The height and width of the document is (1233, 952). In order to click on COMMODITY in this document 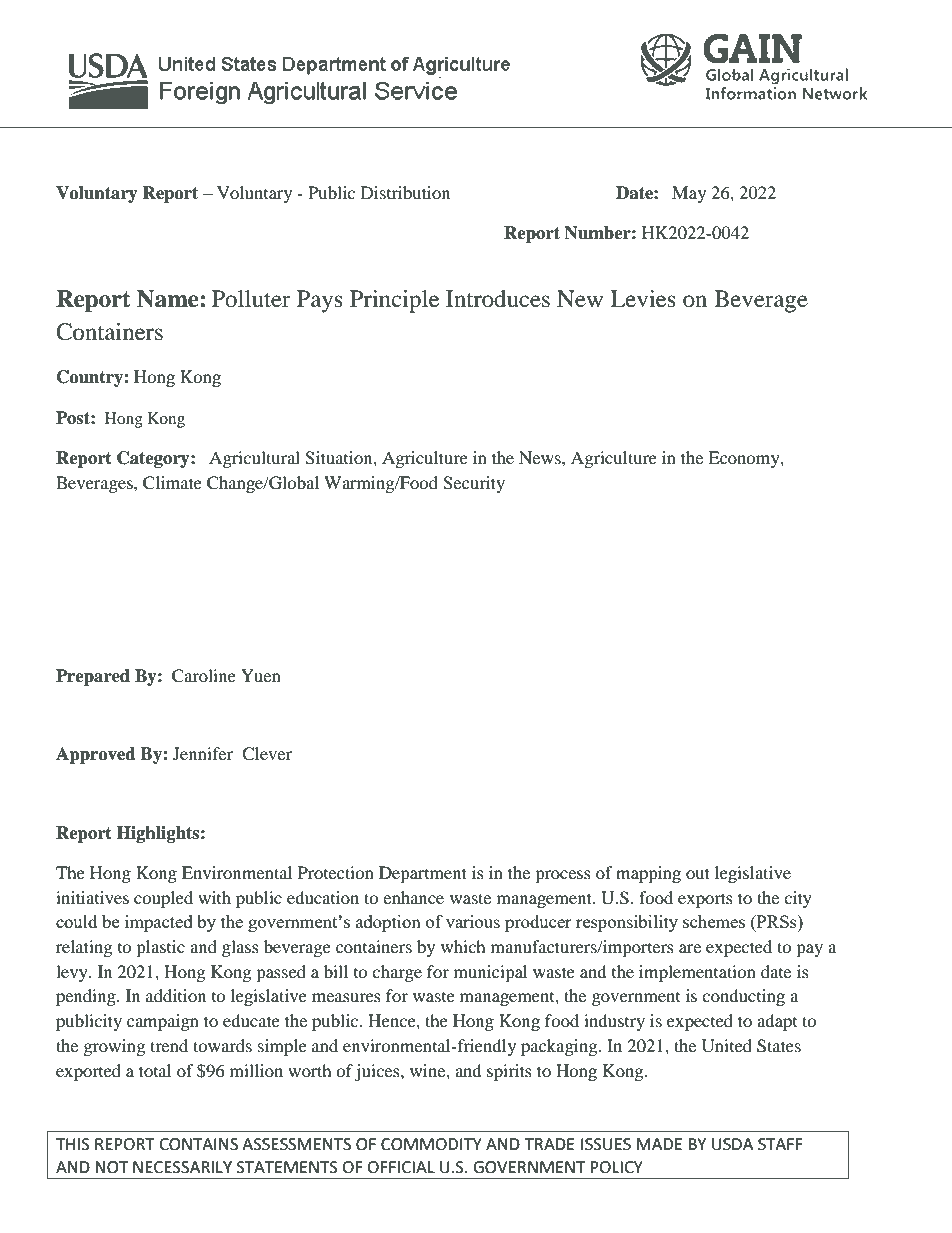, I will do `click(431, 1144)`.
